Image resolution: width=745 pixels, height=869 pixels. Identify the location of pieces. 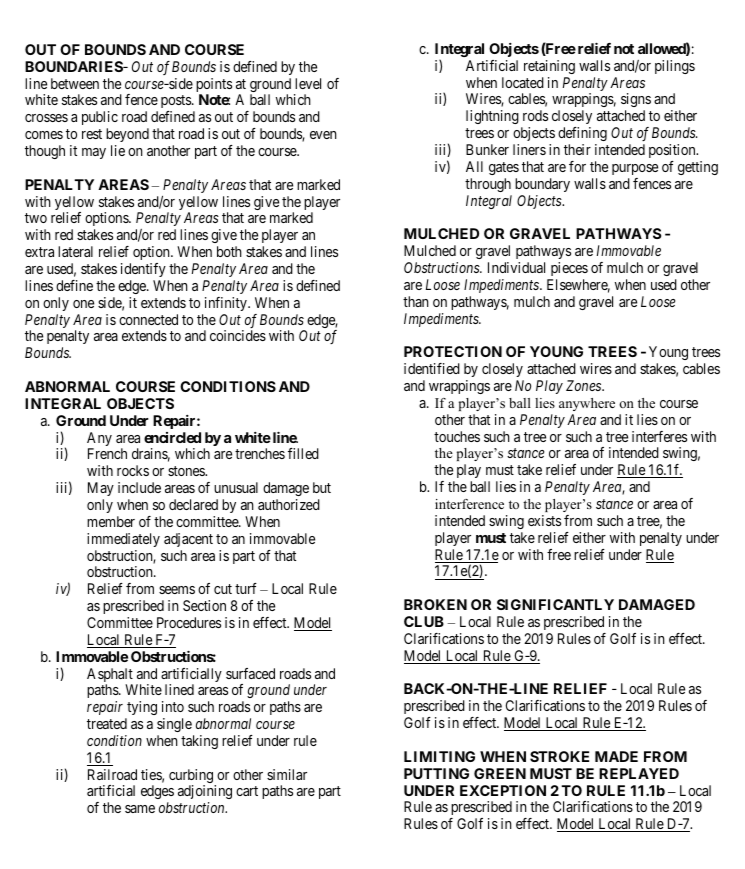
(569, 269).
